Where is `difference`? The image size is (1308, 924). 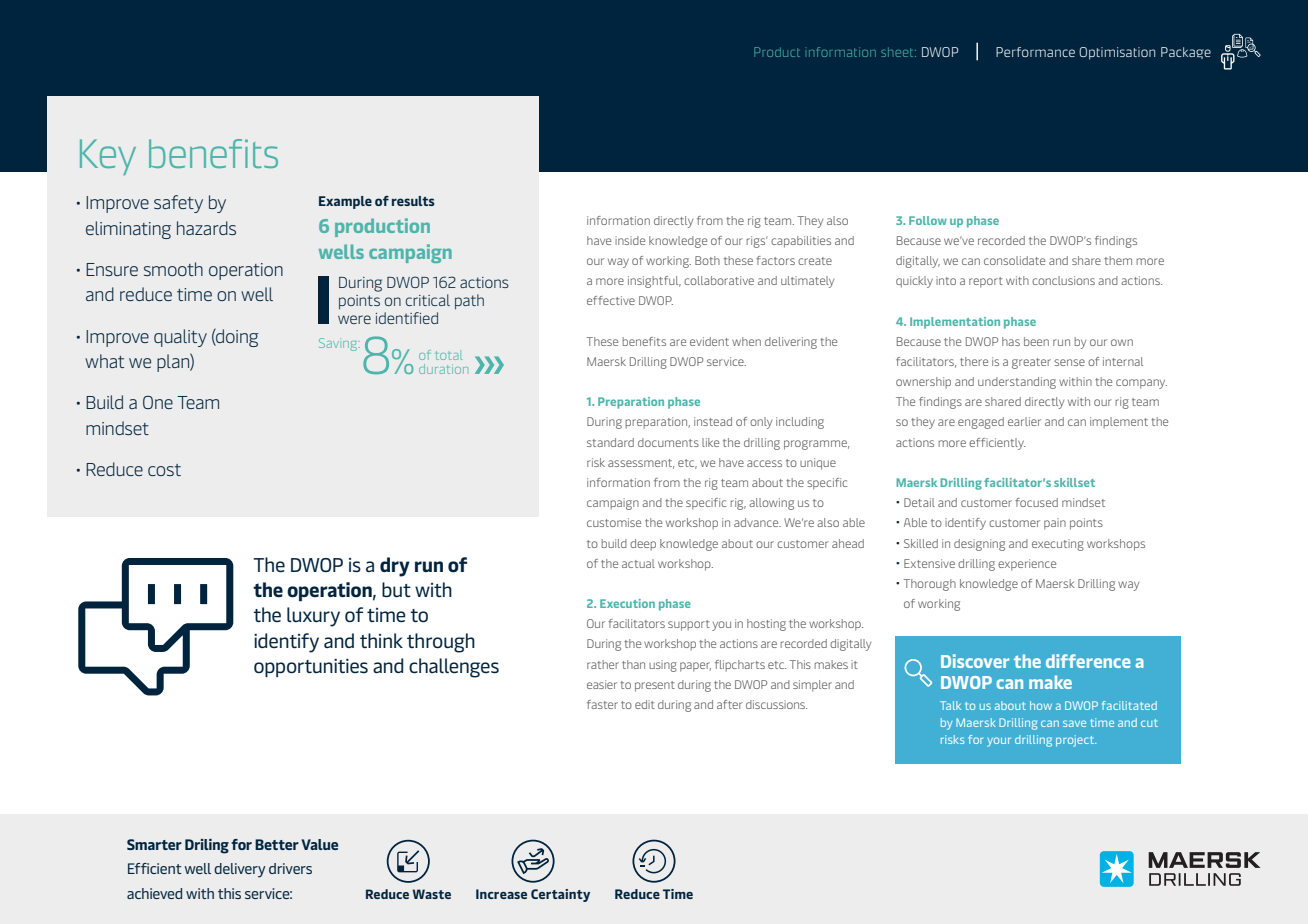 difference is located at coordinates (1088, 661).
